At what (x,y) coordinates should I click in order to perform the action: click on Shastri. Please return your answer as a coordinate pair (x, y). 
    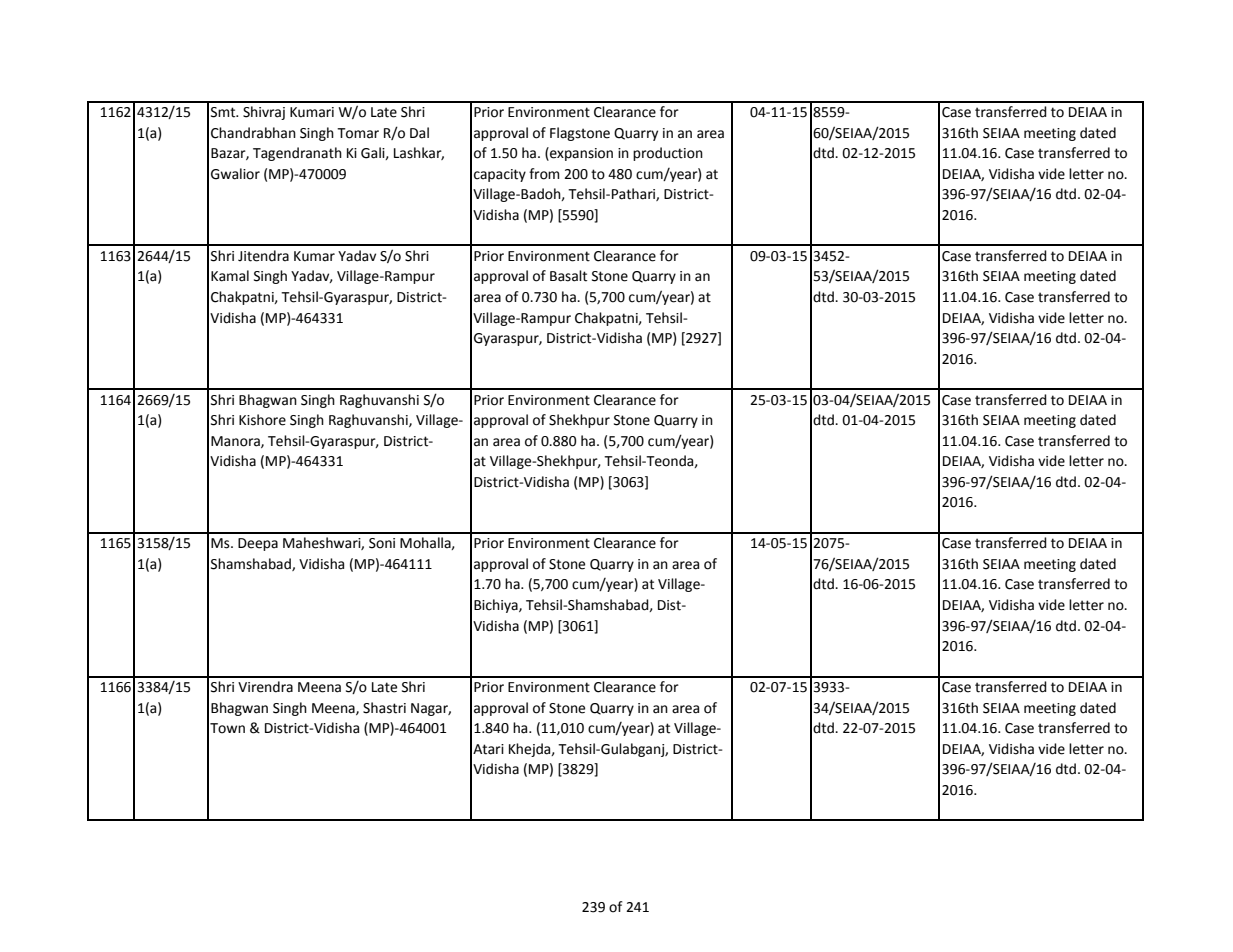
    Looking at the image, I should click on (384, 708).
